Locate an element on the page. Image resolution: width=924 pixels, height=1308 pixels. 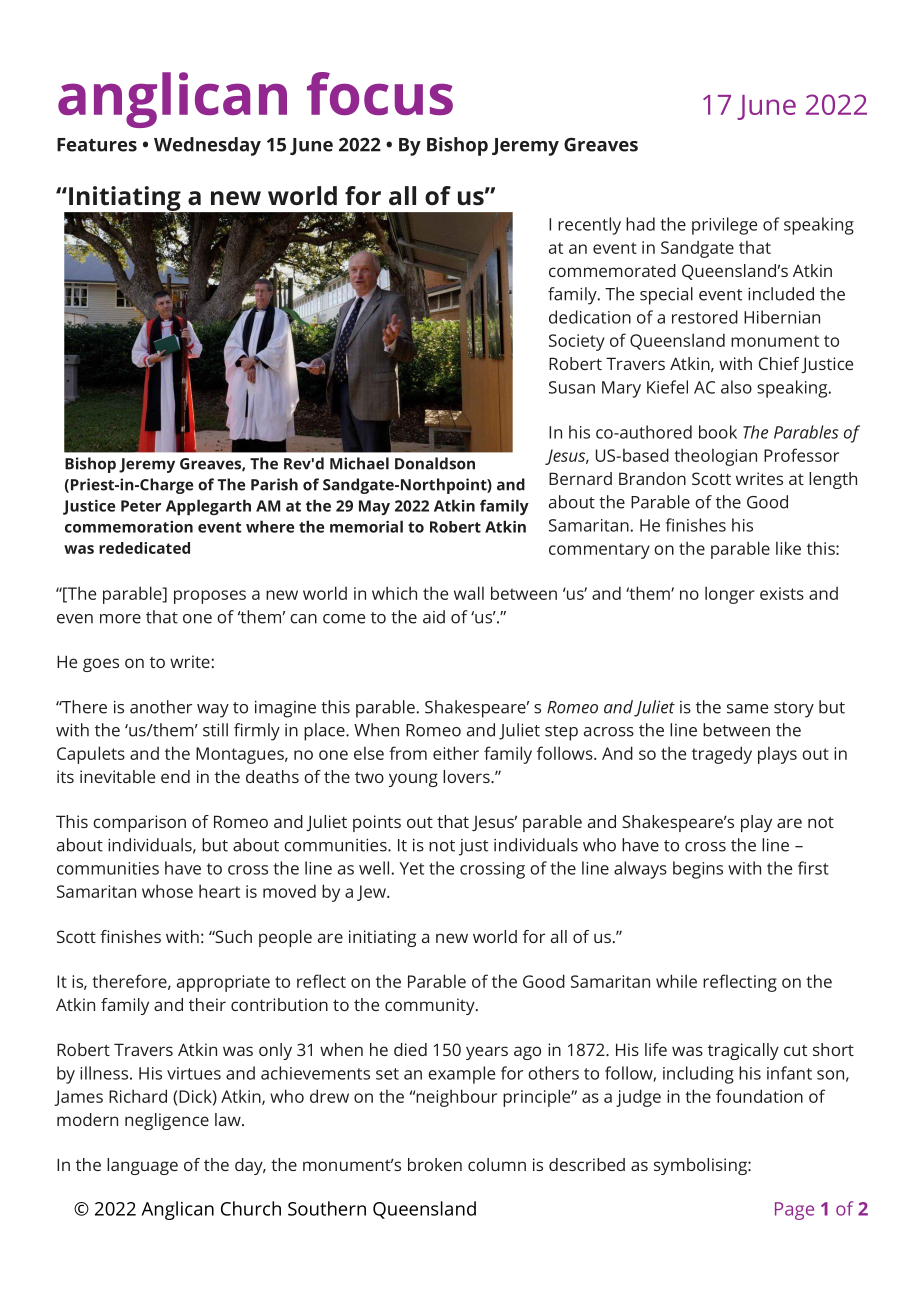
Yet is located at coordinates (411, 868).
